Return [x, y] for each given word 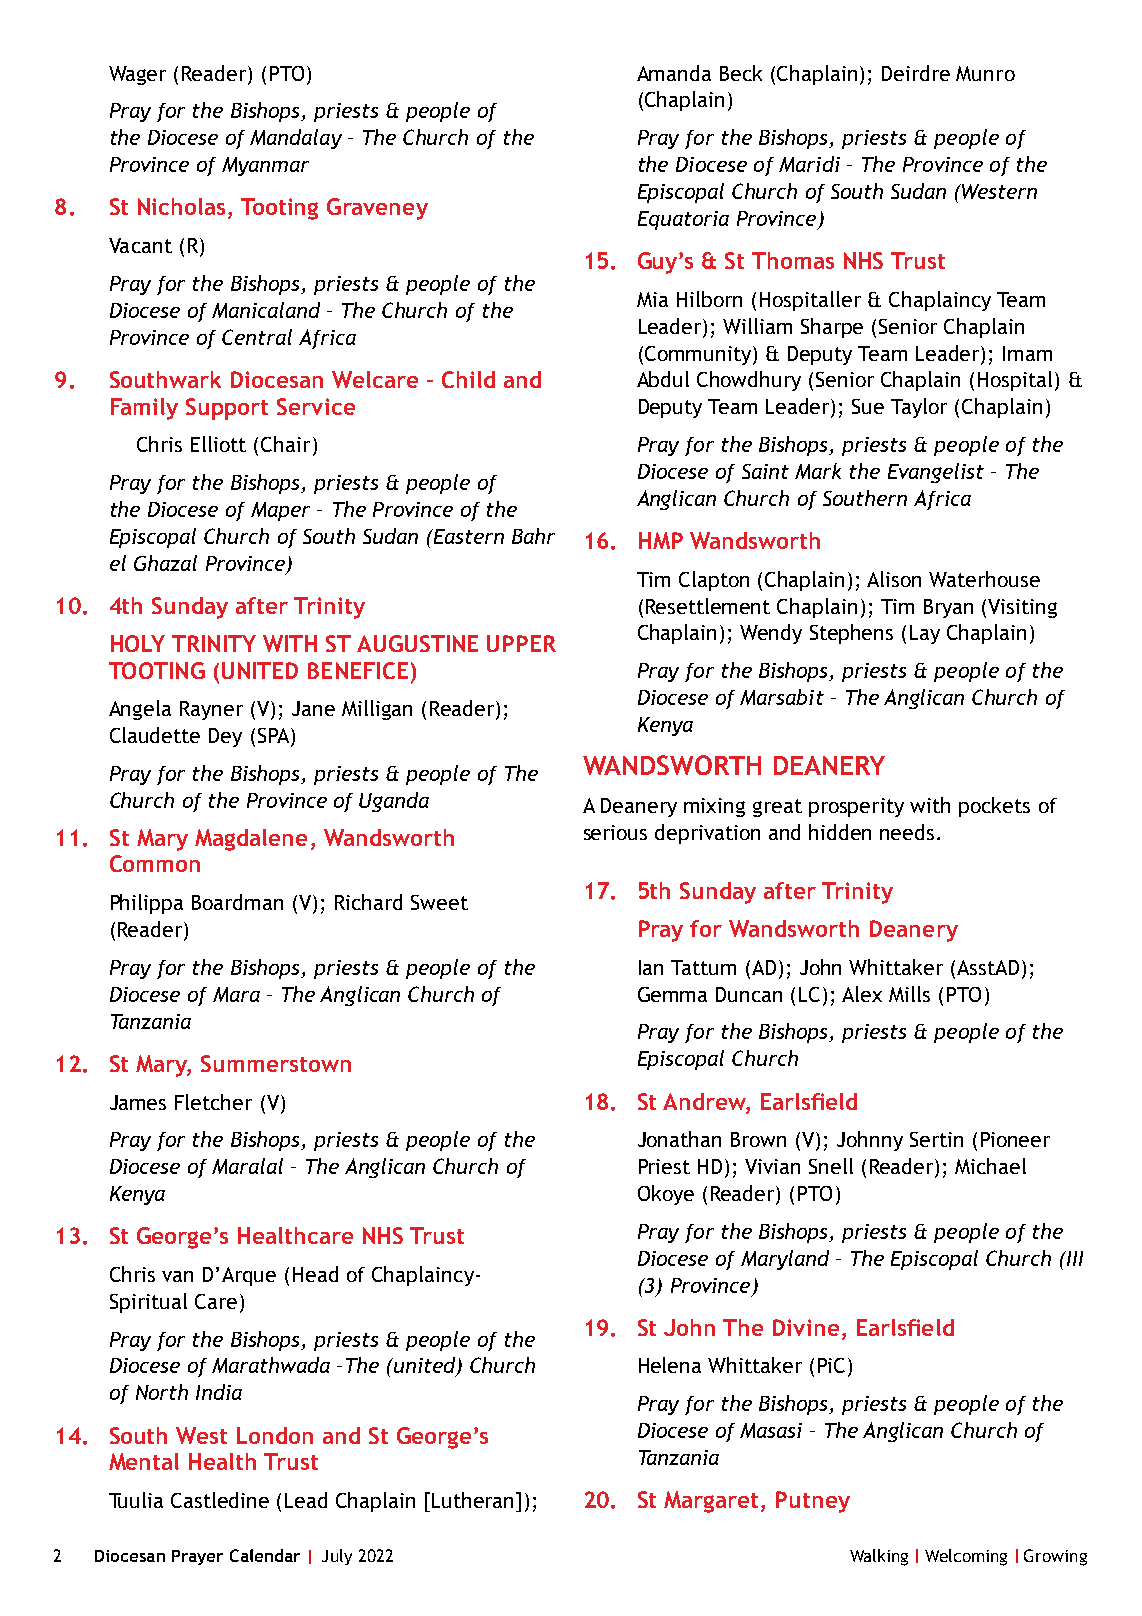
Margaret [713, 1502]
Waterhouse [984, 579]
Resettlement [708, 606]
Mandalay [296, 139]
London [275, 1435]
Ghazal [165, 563]
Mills [909, 994]
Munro [985, 73]
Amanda [674, 73]
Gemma [672, 994]
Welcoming [966, 1557]
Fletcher [213, 1102]
